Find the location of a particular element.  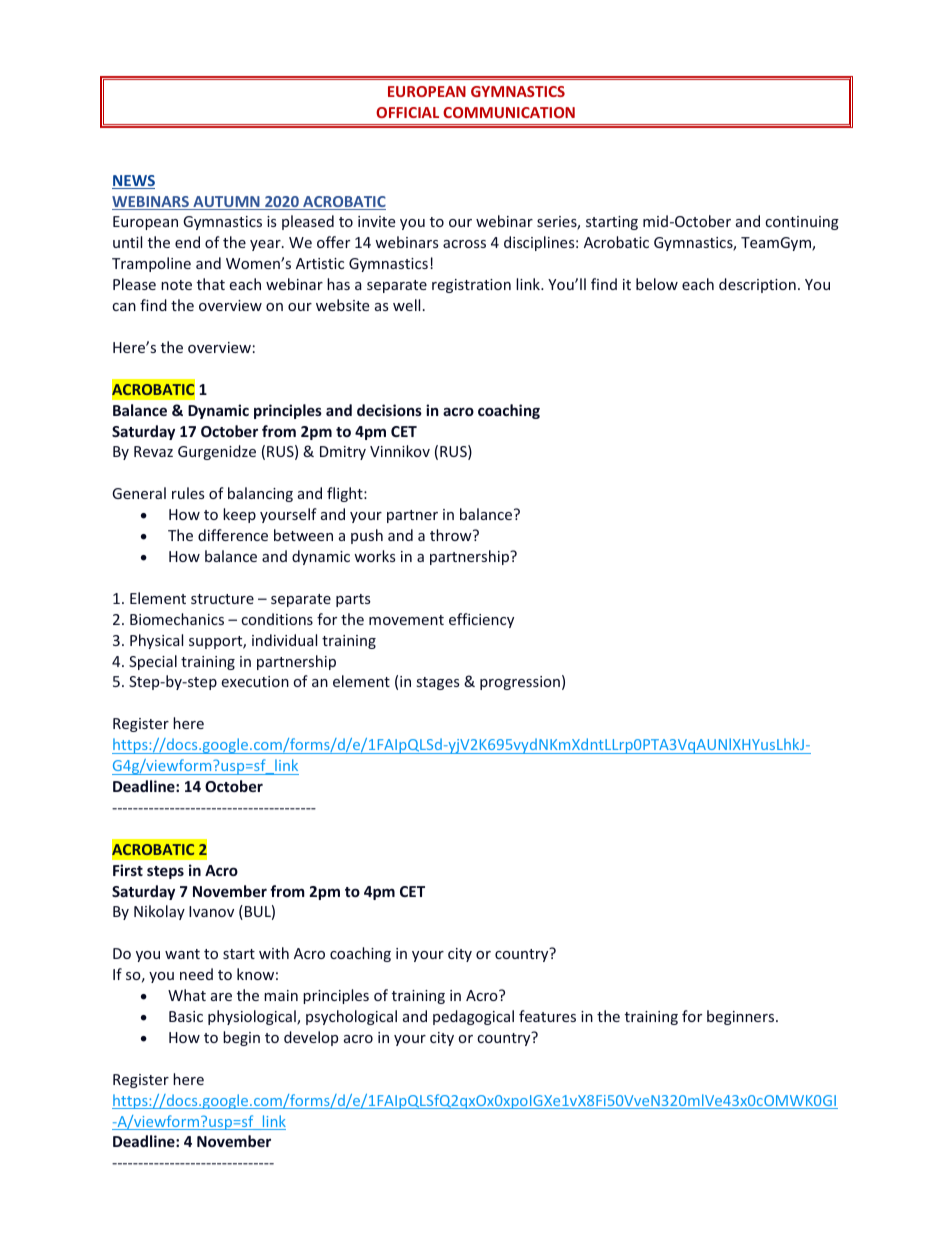

description is located at coordinates (757, 285).
